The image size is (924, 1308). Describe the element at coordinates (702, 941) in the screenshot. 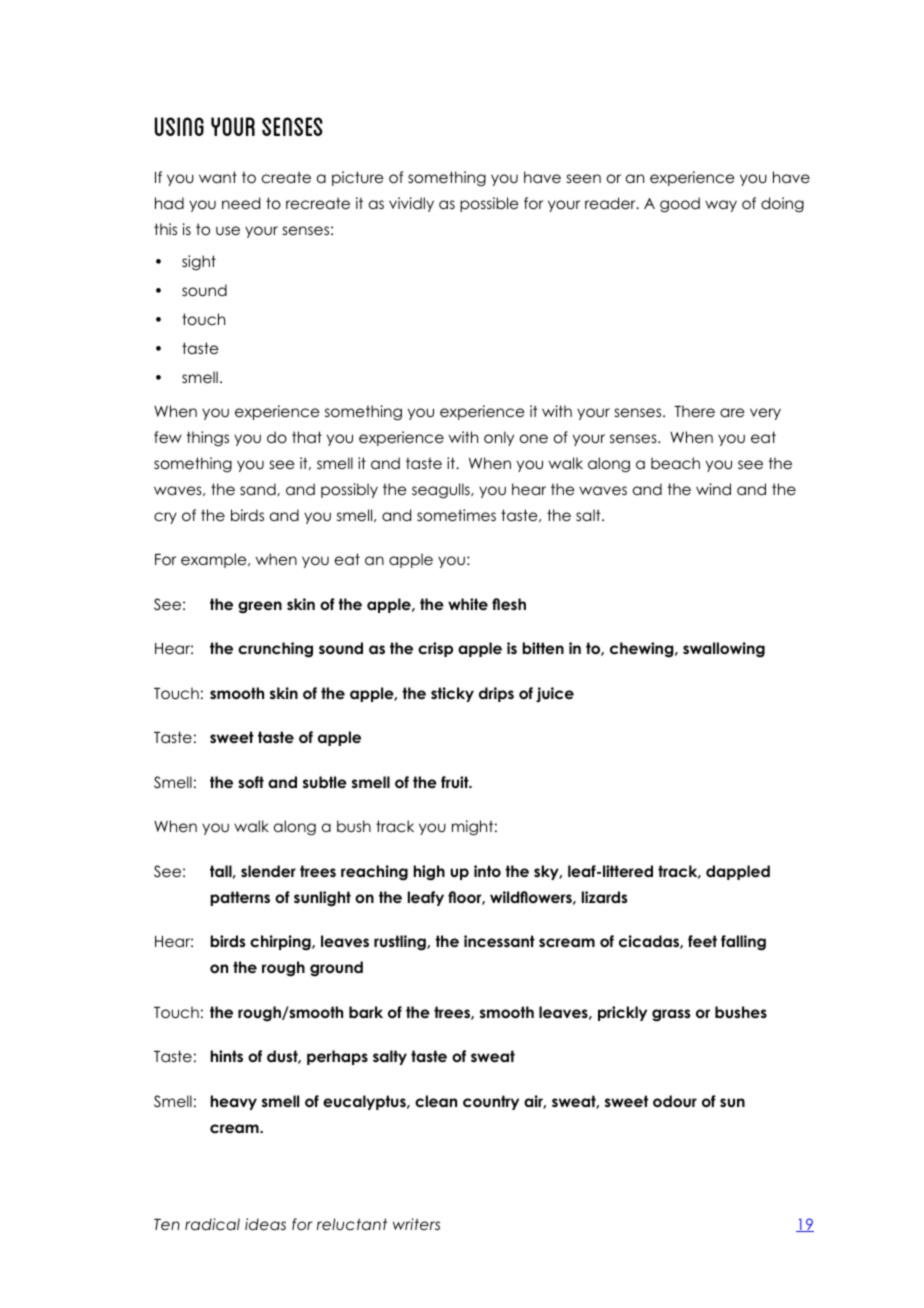

I see `feet` at that location.
